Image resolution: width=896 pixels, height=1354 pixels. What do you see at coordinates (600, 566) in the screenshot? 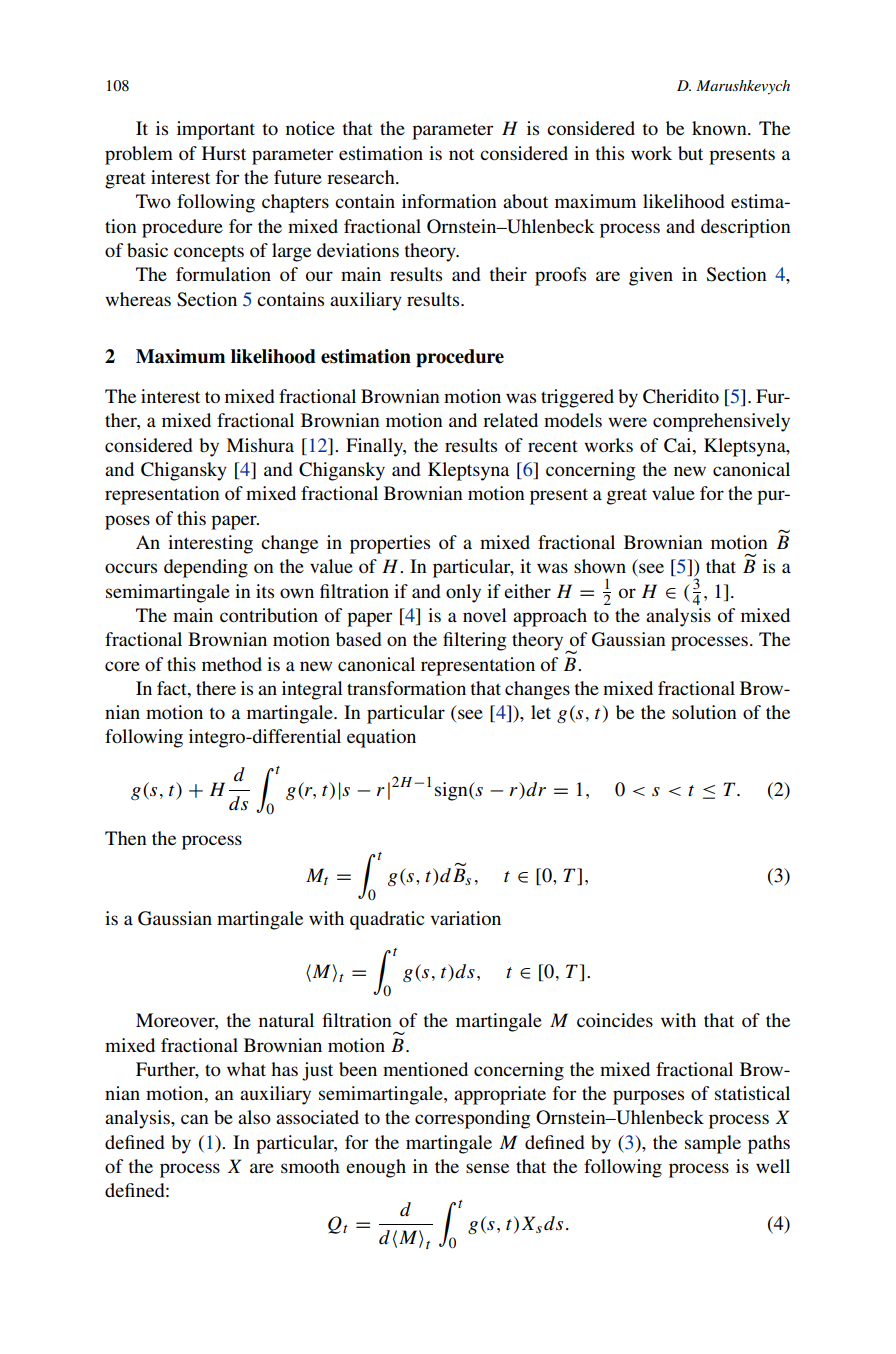
I see `shown` at bounding box center [600, 566].
